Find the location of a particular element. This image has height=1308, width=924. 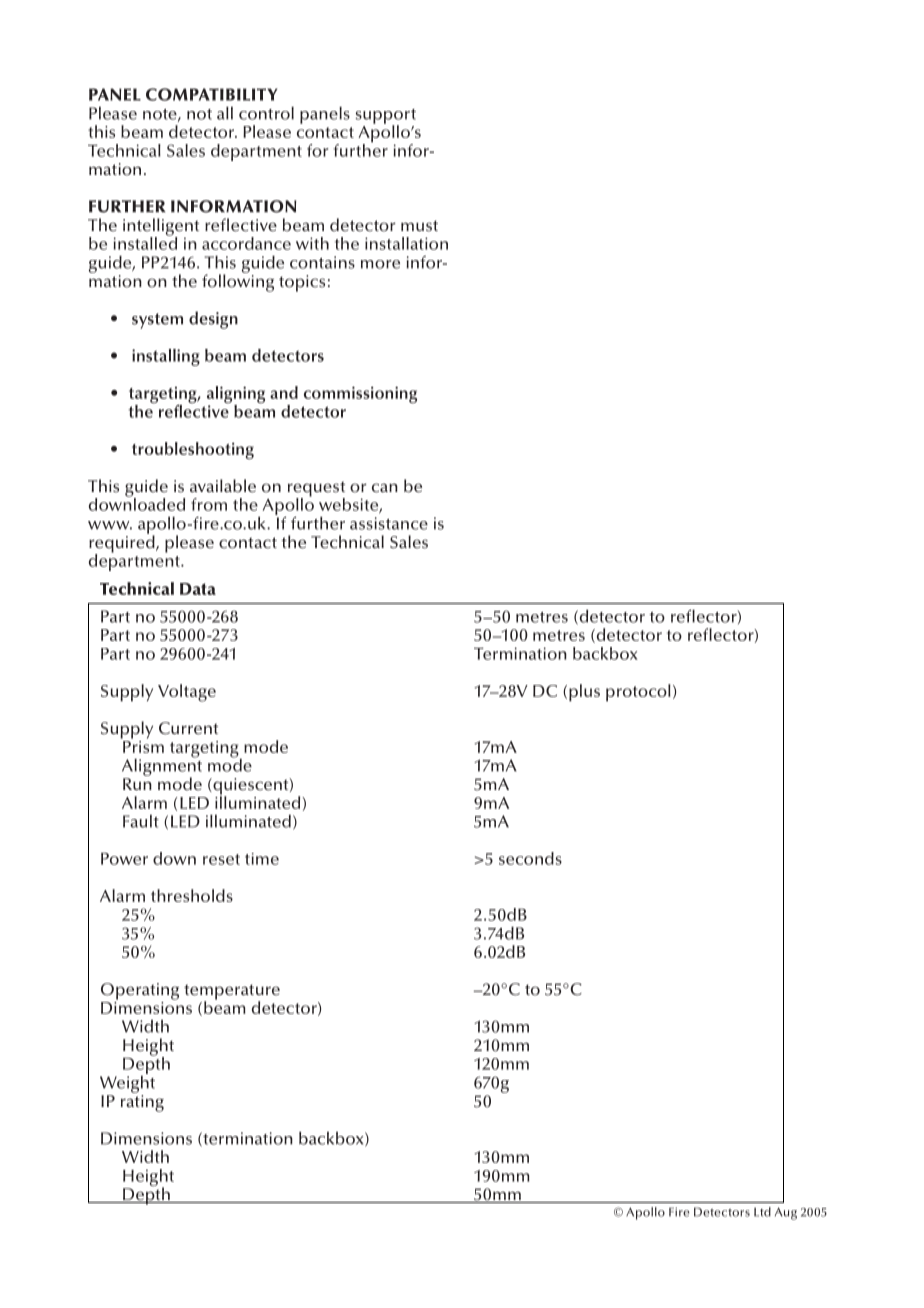

Data is located at coordinates (198, 589).
